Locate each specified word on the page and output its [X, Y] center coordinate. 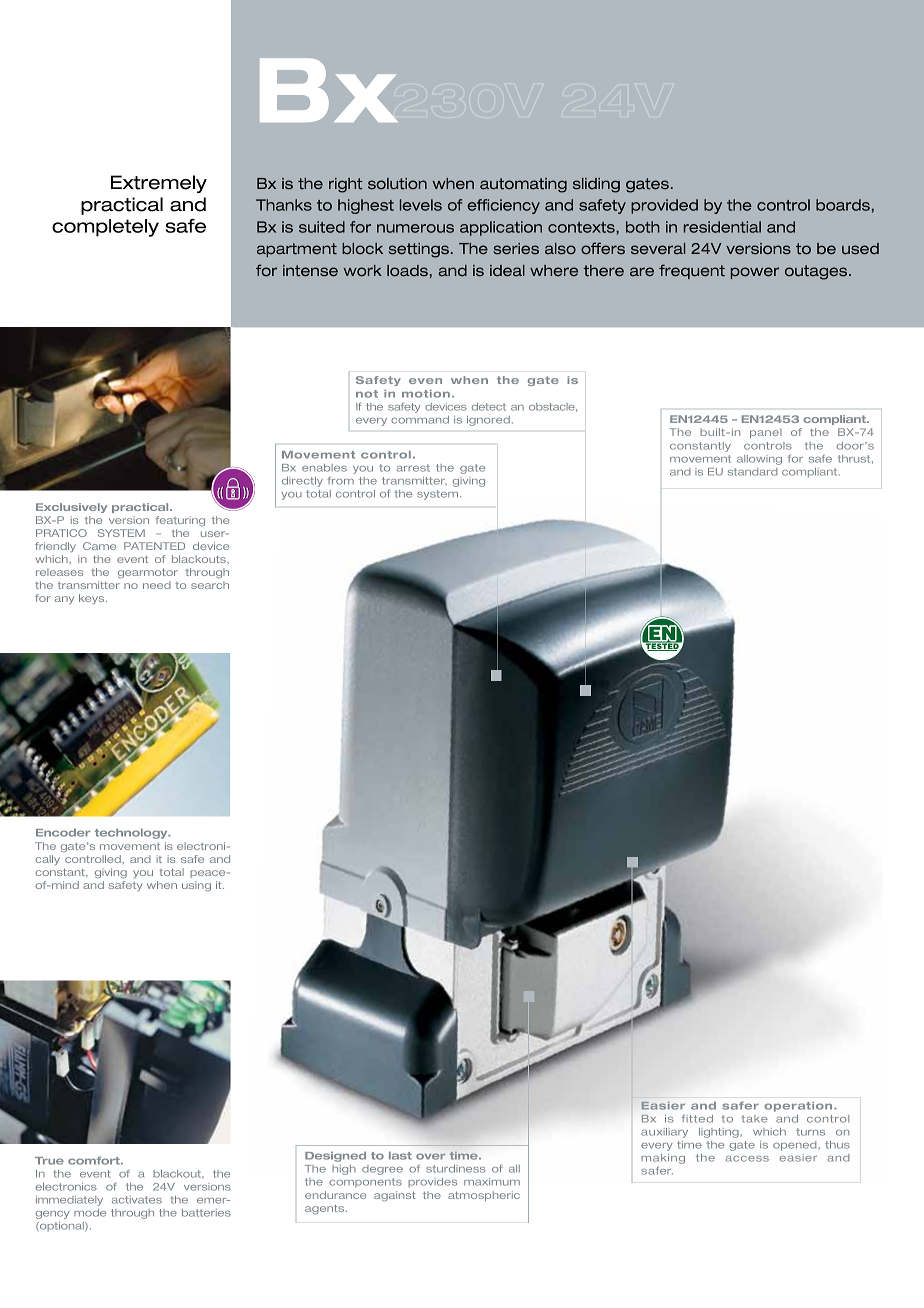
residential [722, 227]
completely [105, 228]
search [210, 585]
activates [137, 1200]
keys [93, 599]
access [747, 1159]
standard [752, 472]
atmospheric [484, 1196]
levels [421, 205]
